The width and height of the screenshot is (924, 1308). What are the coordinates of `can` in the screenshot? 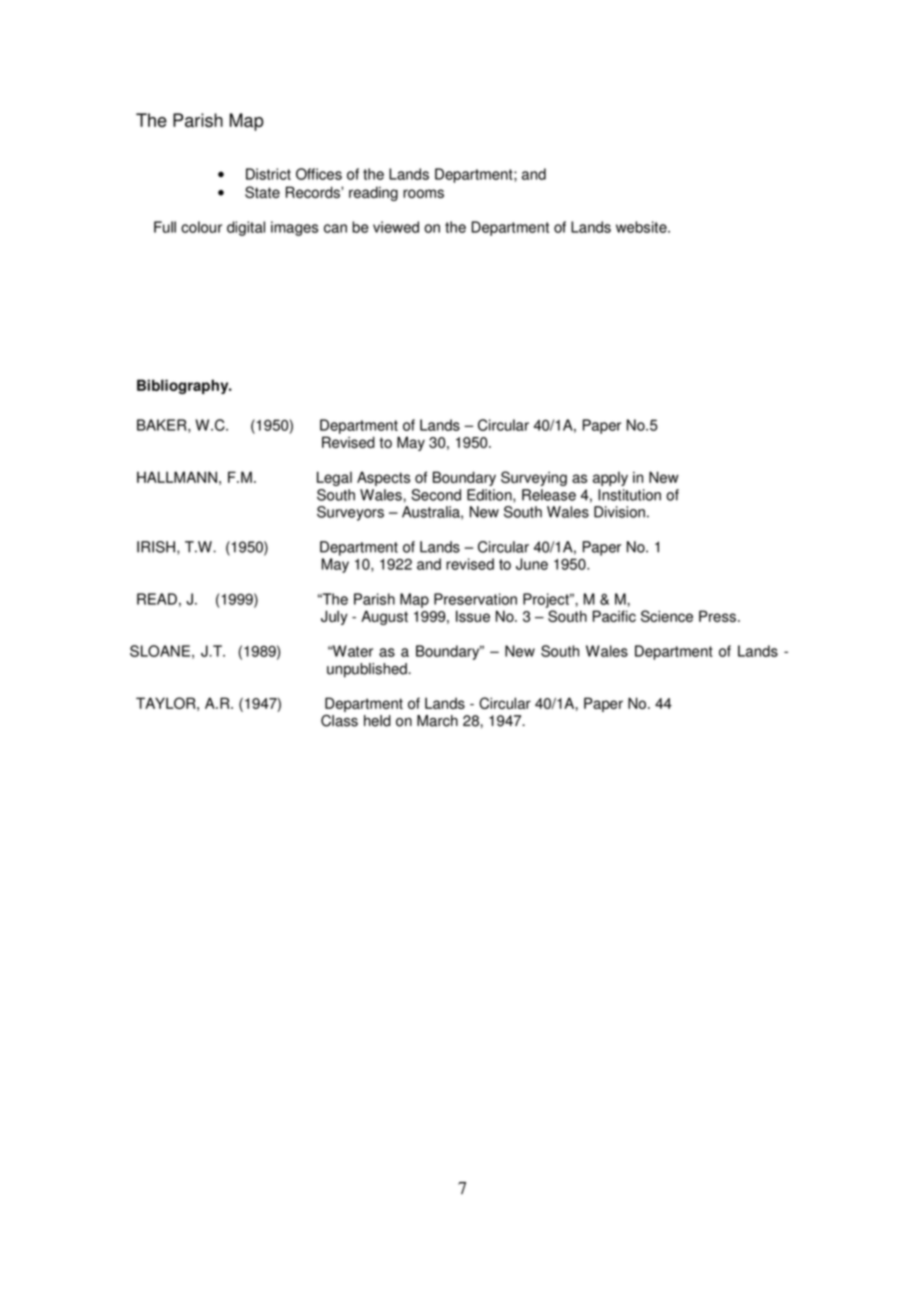 It's located at (335, 228).
